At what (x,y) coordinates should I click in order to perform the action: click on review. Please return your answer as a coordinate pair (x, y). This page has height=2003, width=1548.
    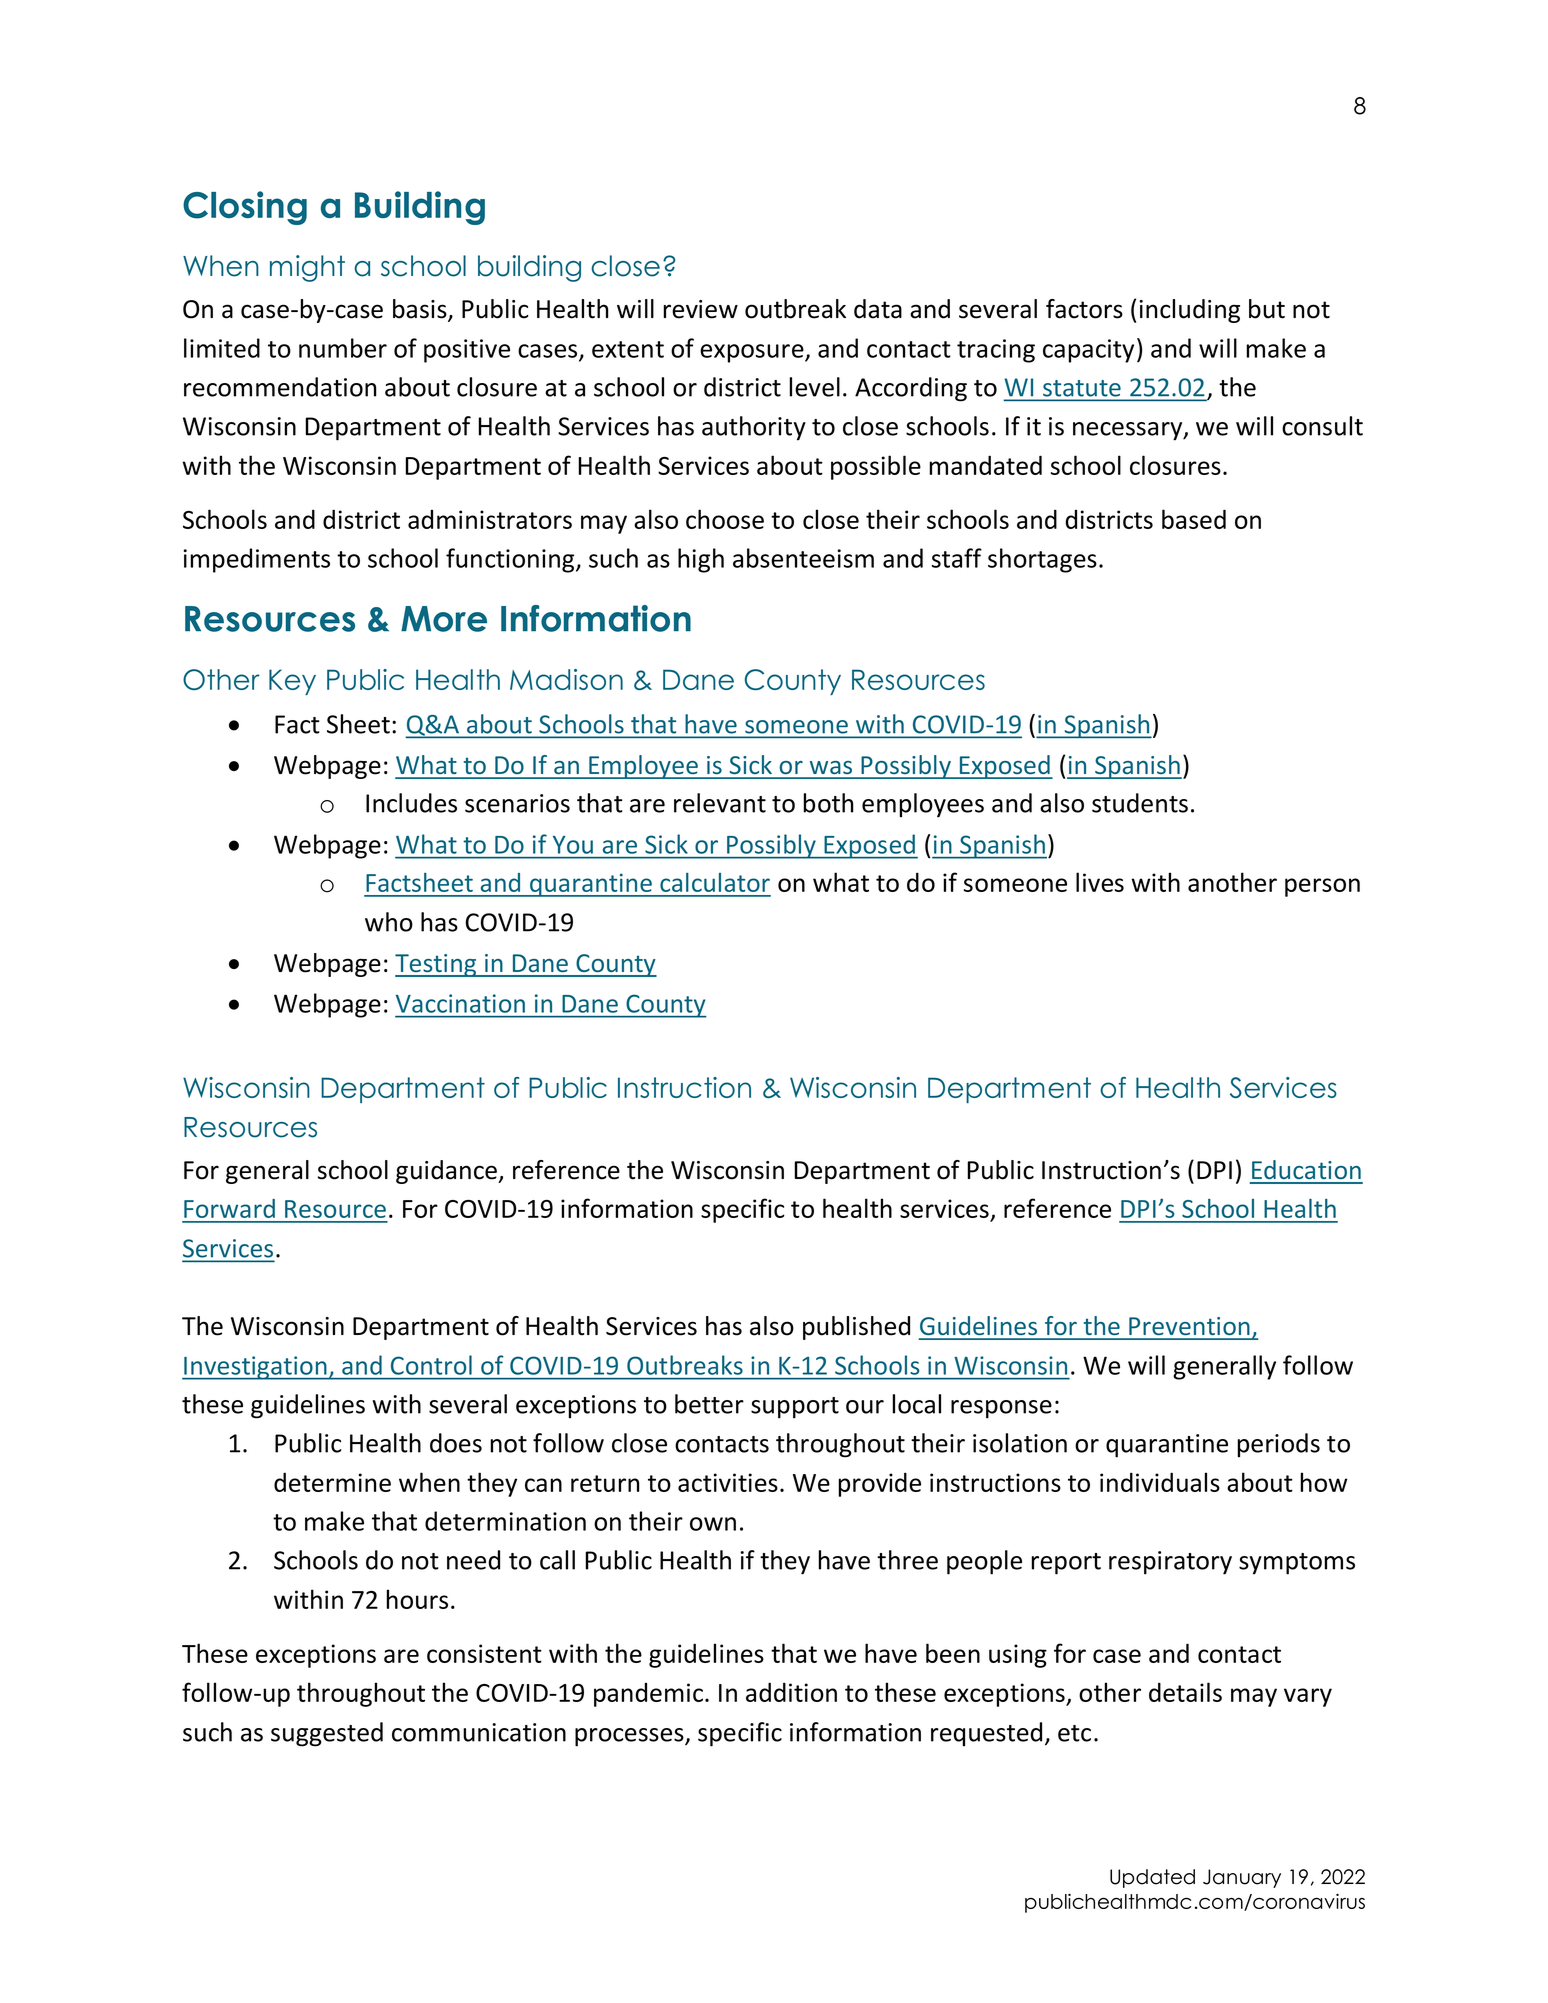
    Looking at the image, I should click on (700, 309).
